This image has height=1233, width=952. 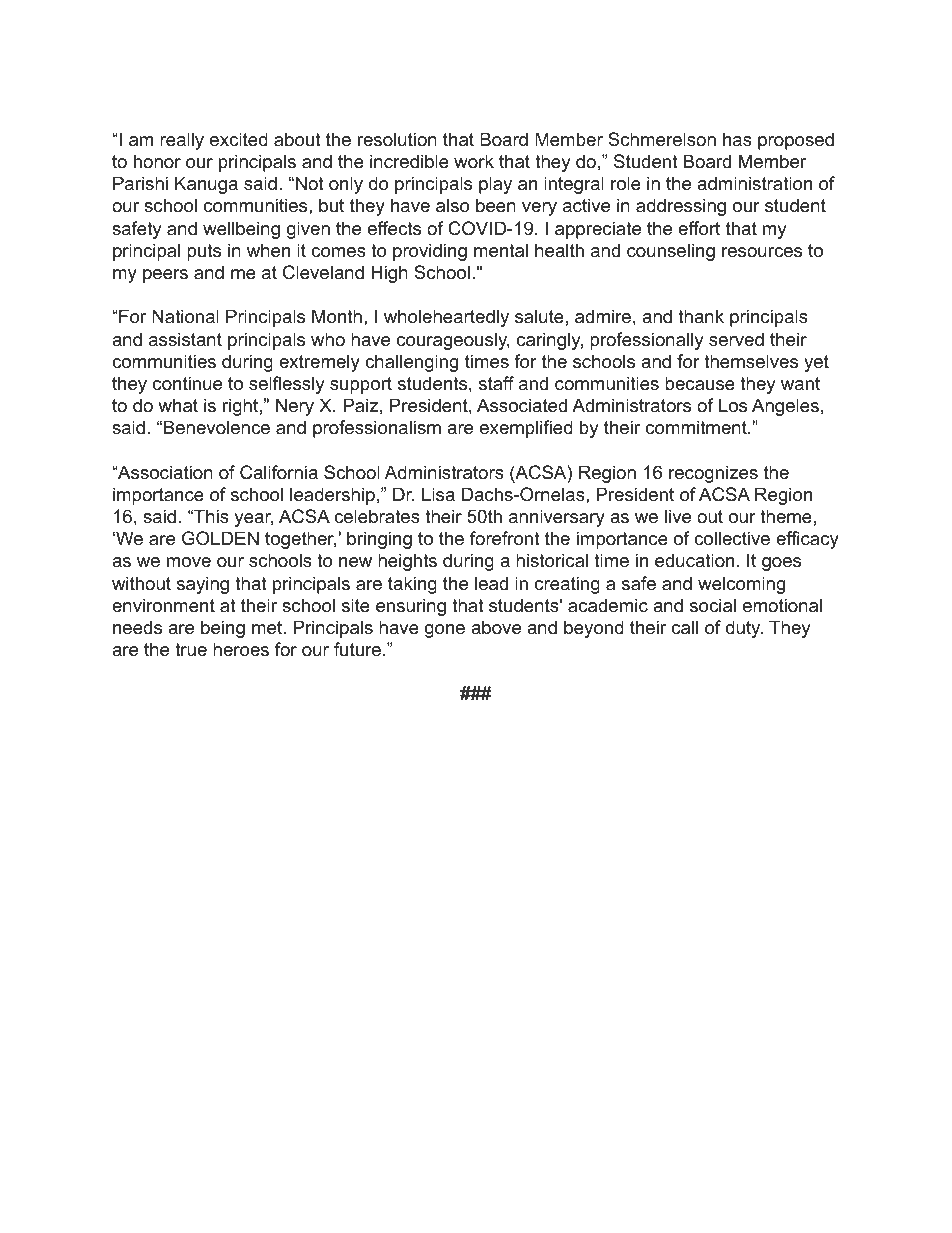 I want to click on thank, so click(x=701, y=316).
